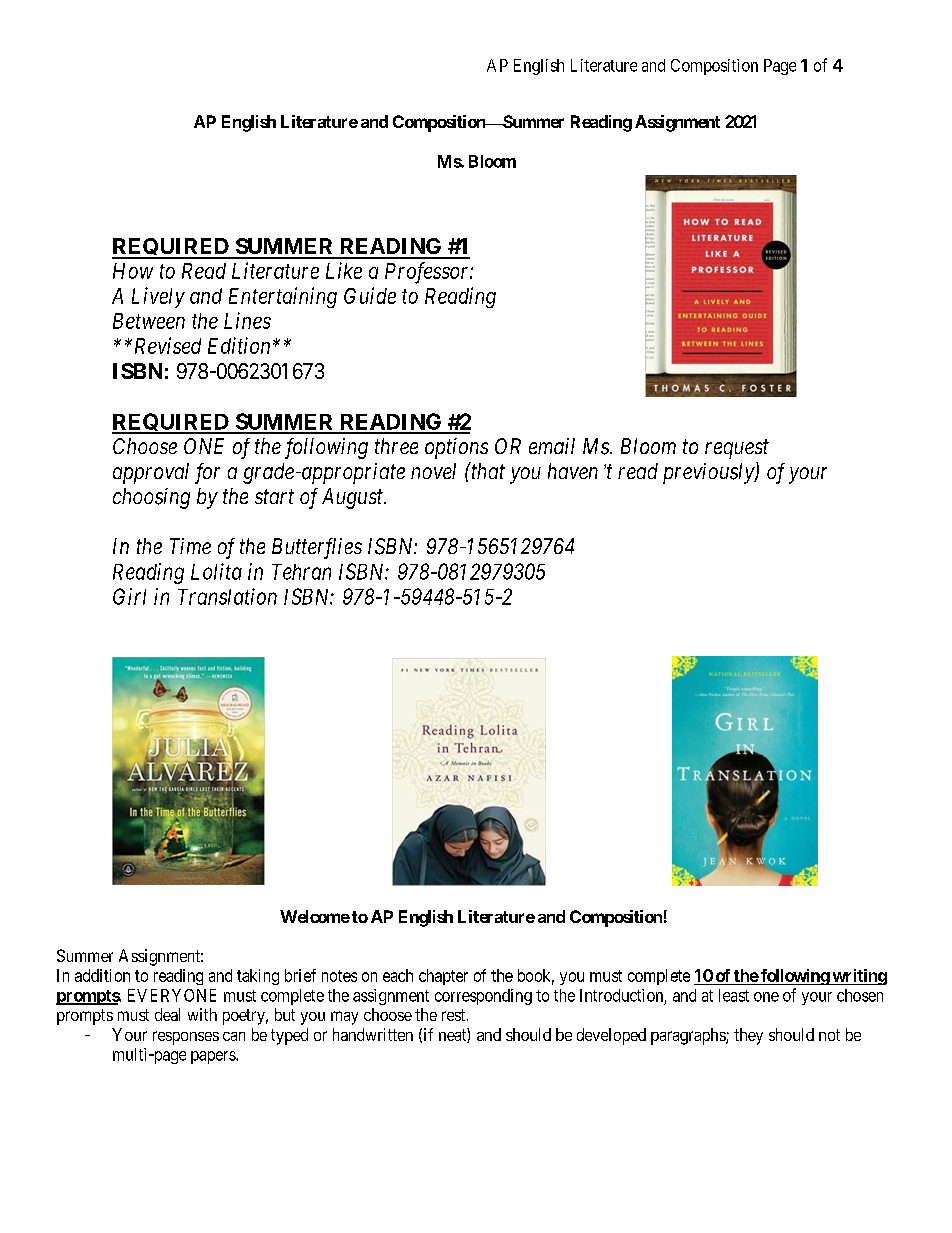 The width and height of the page is (952, 1233). I want to click on Guide, so click(370, 295).
